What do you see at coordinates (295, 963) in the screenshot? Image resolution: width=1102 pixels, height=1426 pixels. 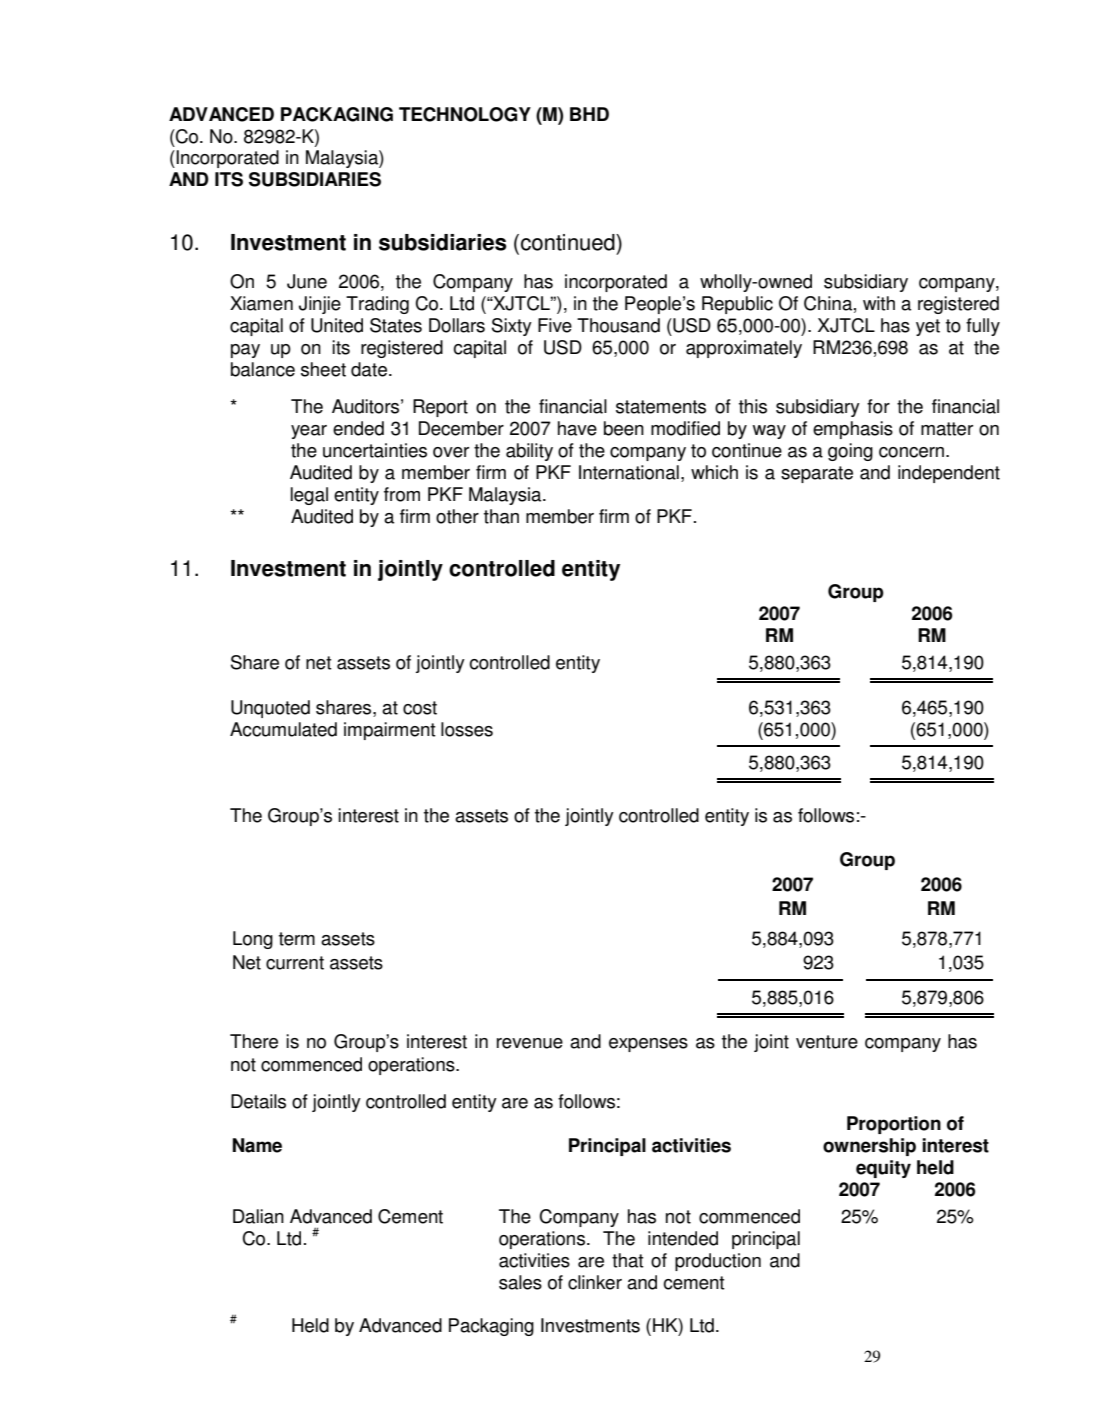 I see `current` at bounding box center [295, 963].
